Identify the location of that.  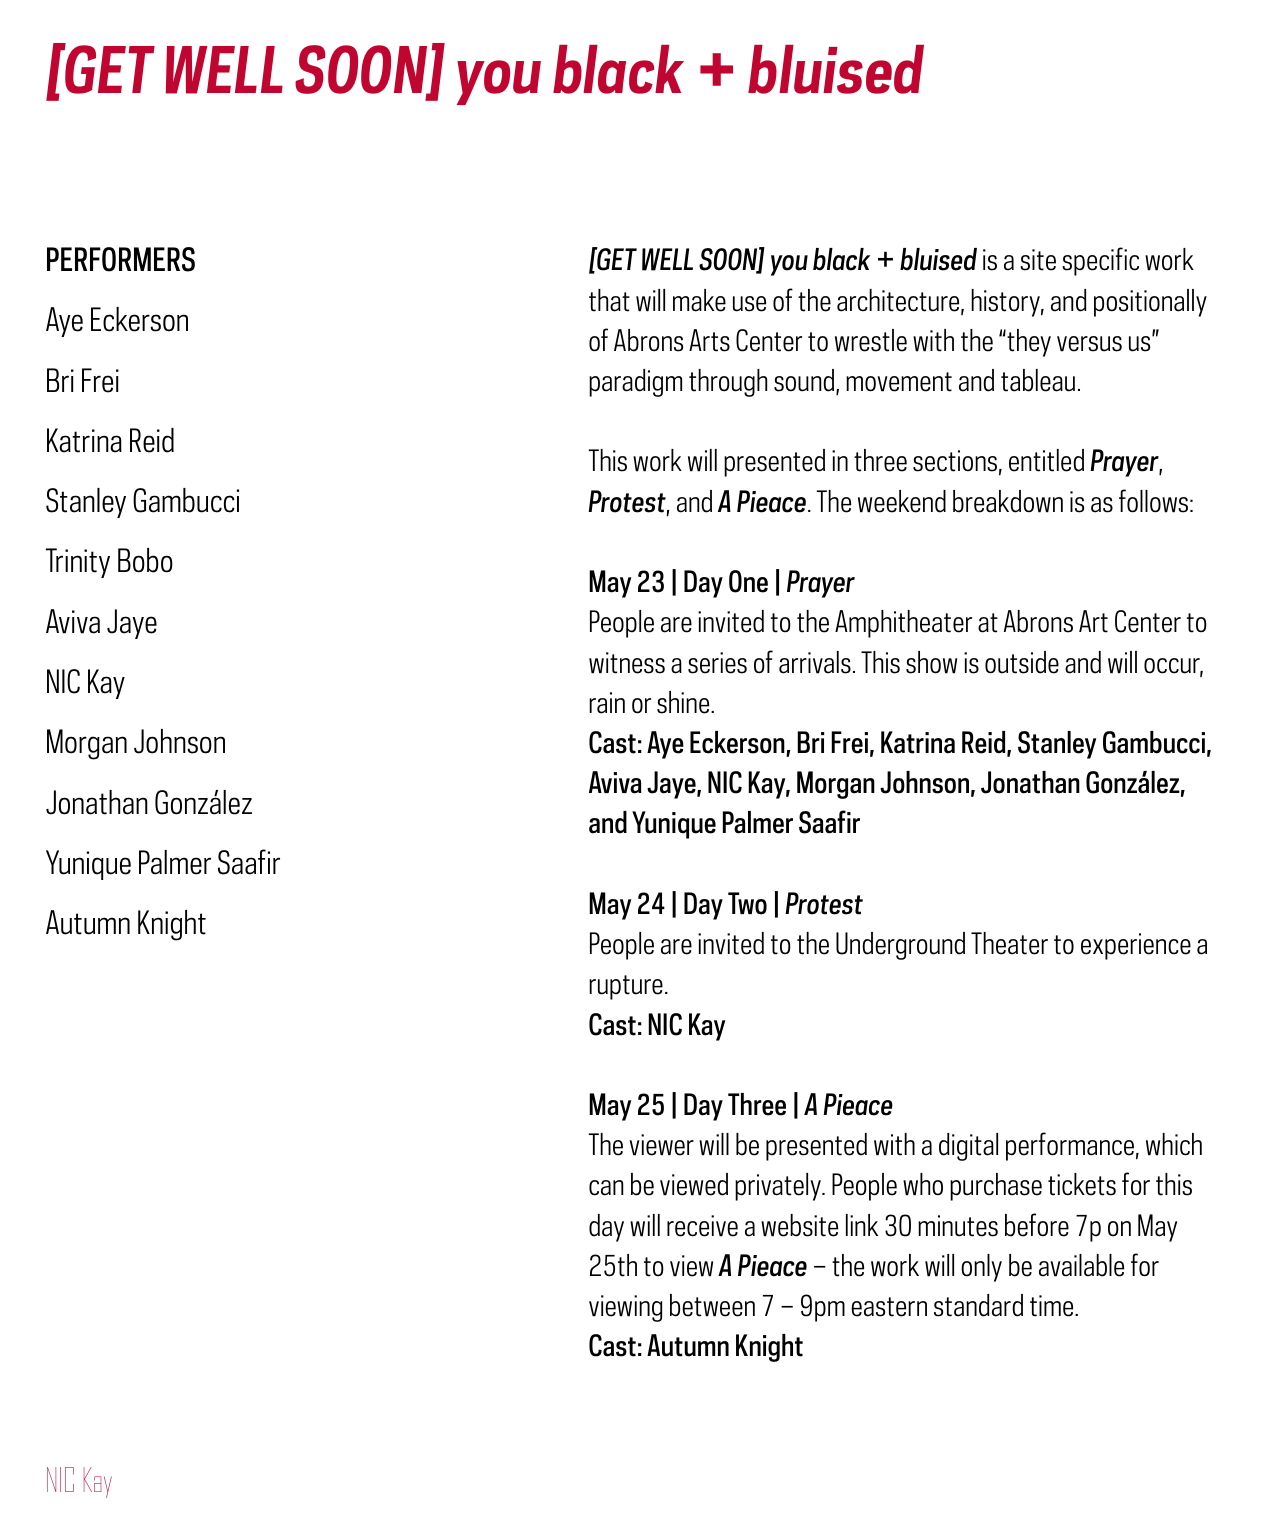
(609, 300).
